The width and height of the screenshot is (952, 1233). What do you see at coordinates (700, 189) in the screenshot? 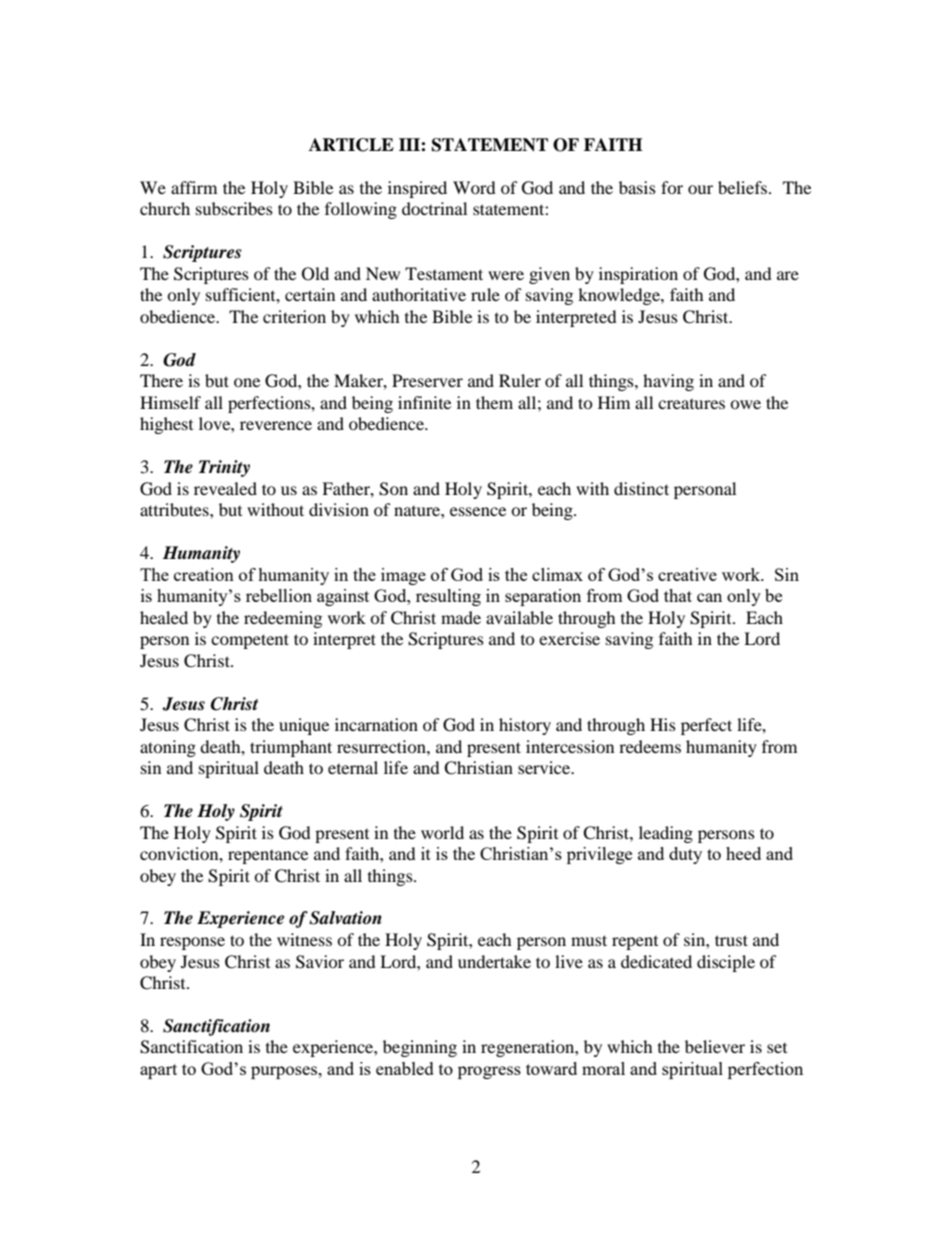
I see `our` at bounding box center [700, 189].
